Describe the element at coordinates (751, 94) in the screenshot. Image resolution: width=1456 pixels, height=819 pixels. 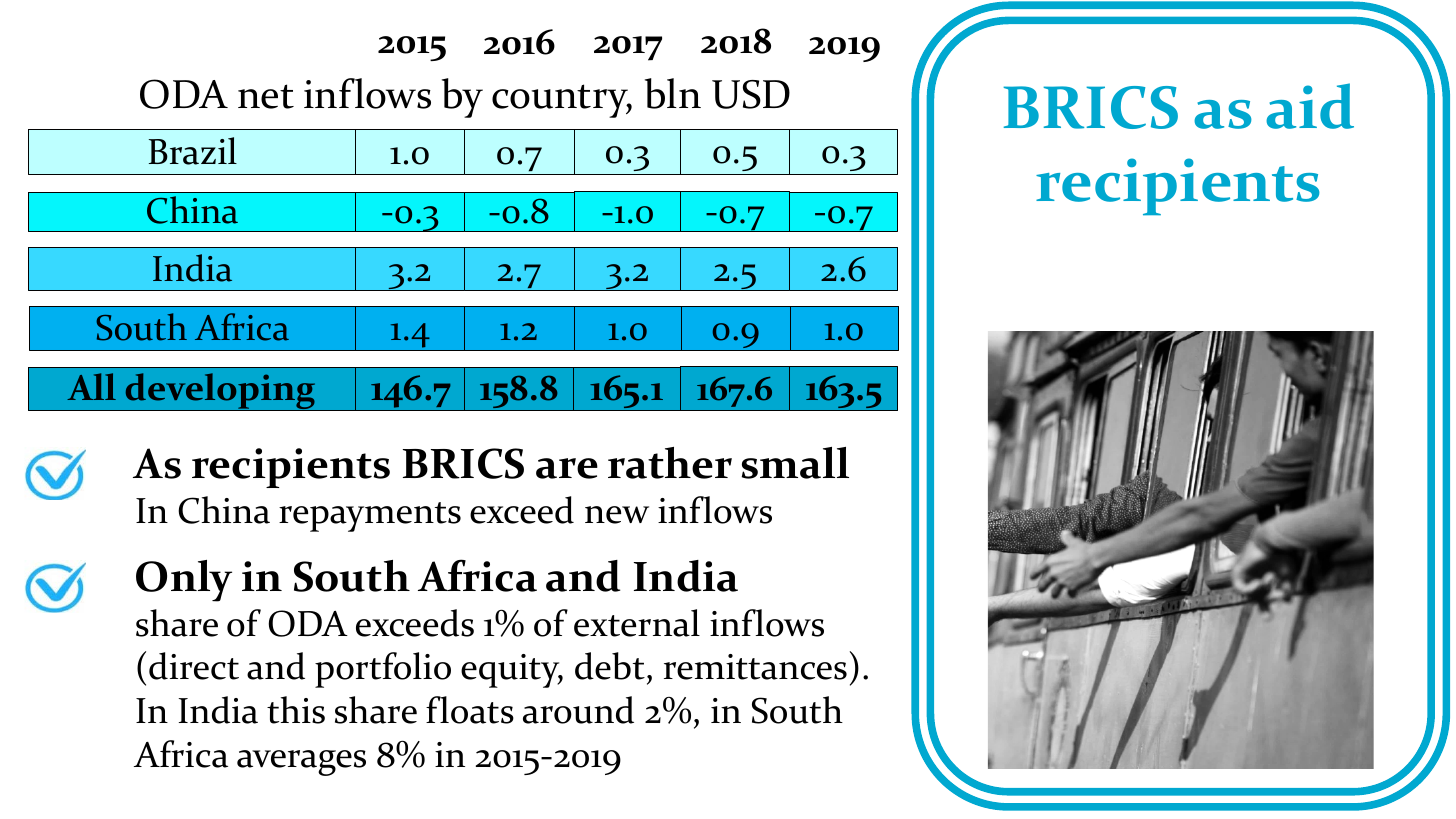
I see `USD` at that location.
